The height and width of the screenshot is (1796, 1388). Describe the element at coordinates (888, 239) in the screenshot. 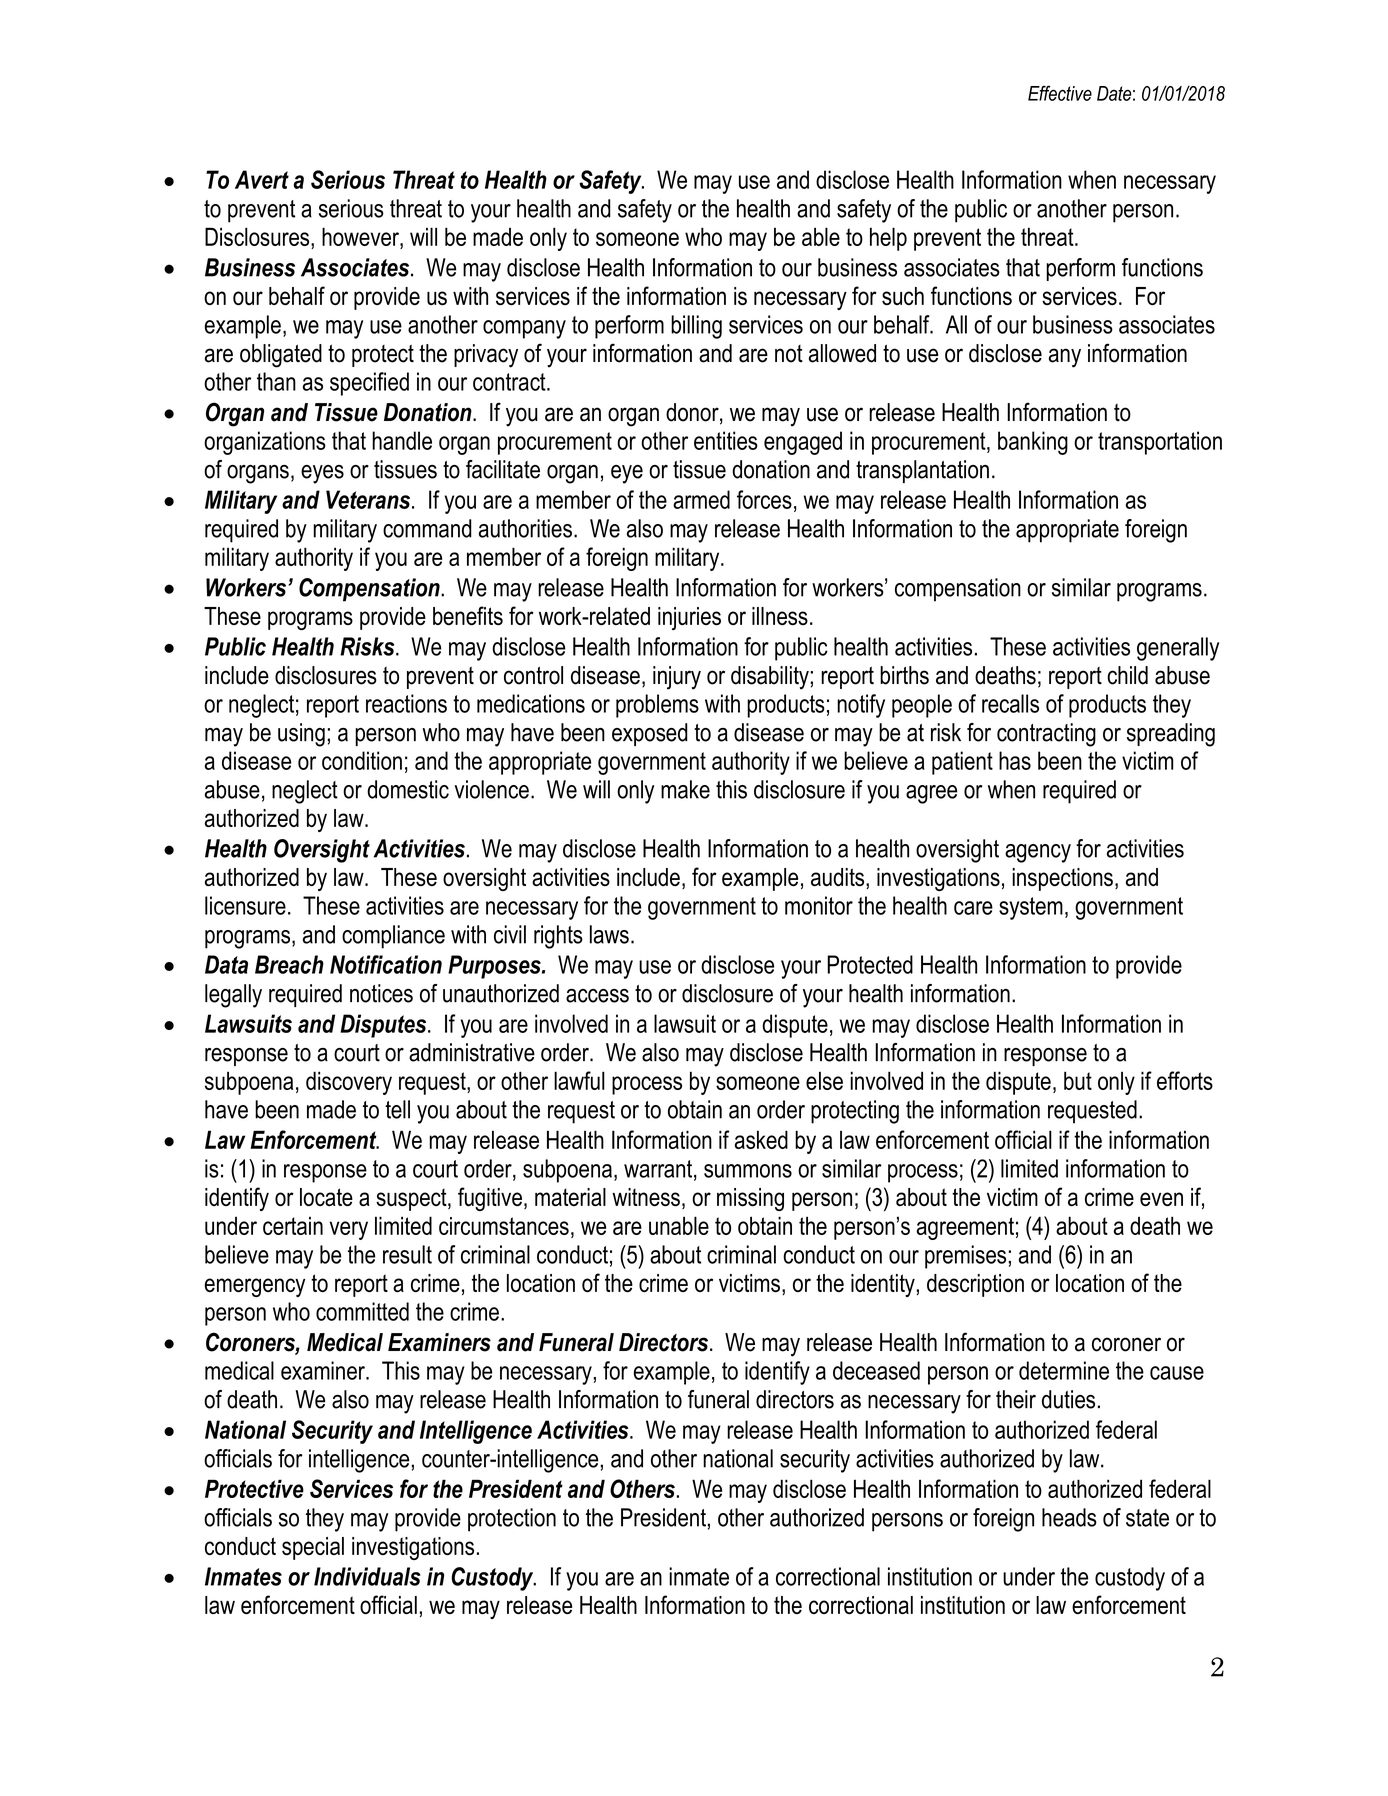

I see `help` at that location.
